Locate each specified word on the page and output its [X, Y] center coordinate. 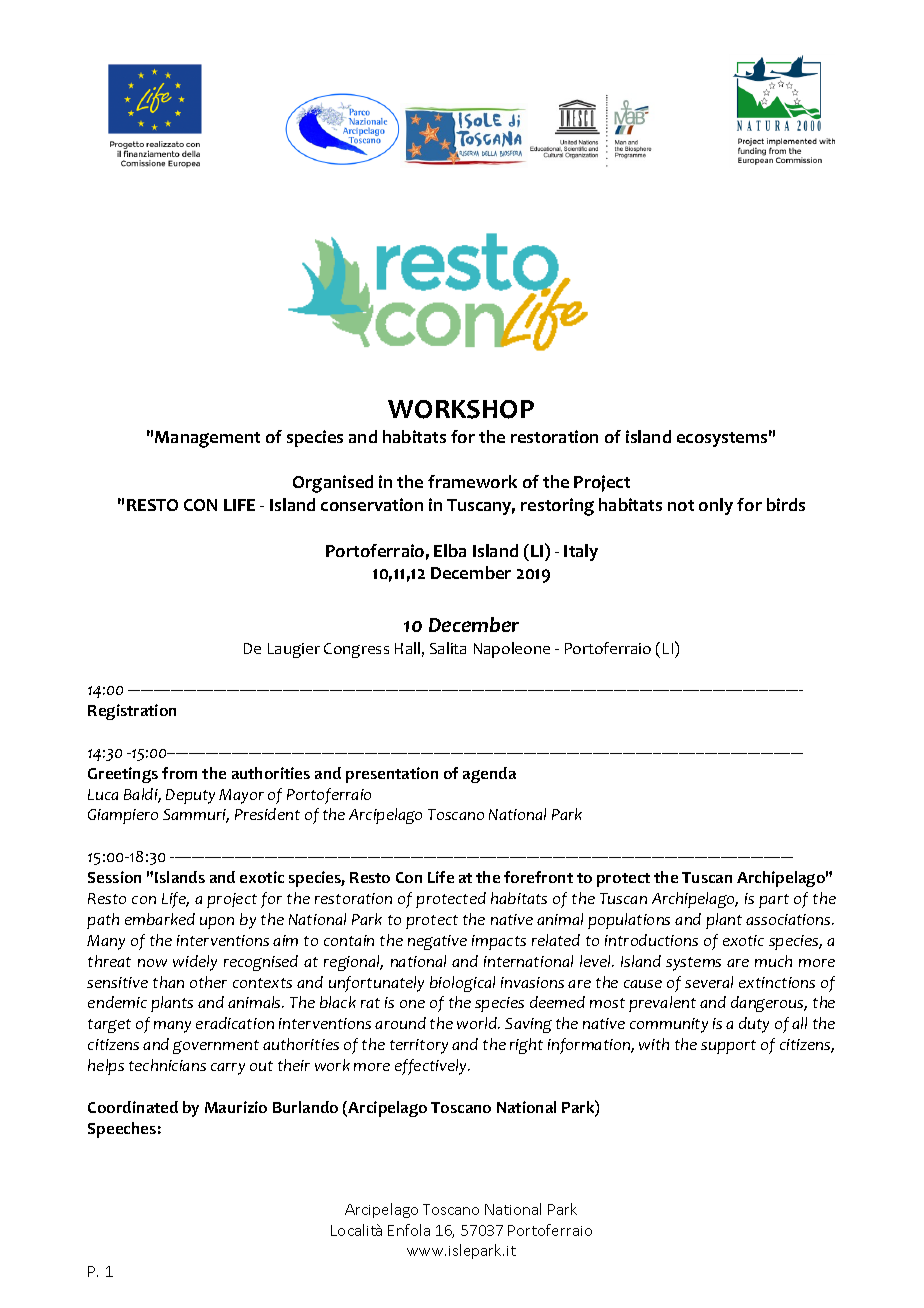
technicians [167, 1065]
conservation [372, 504]
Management [207, 439]
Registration [132, 712]
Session [114, 877]
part [774, 901]
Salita [448, 648]
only [716, 506]
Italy [581, 552]
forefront [538, 877]
